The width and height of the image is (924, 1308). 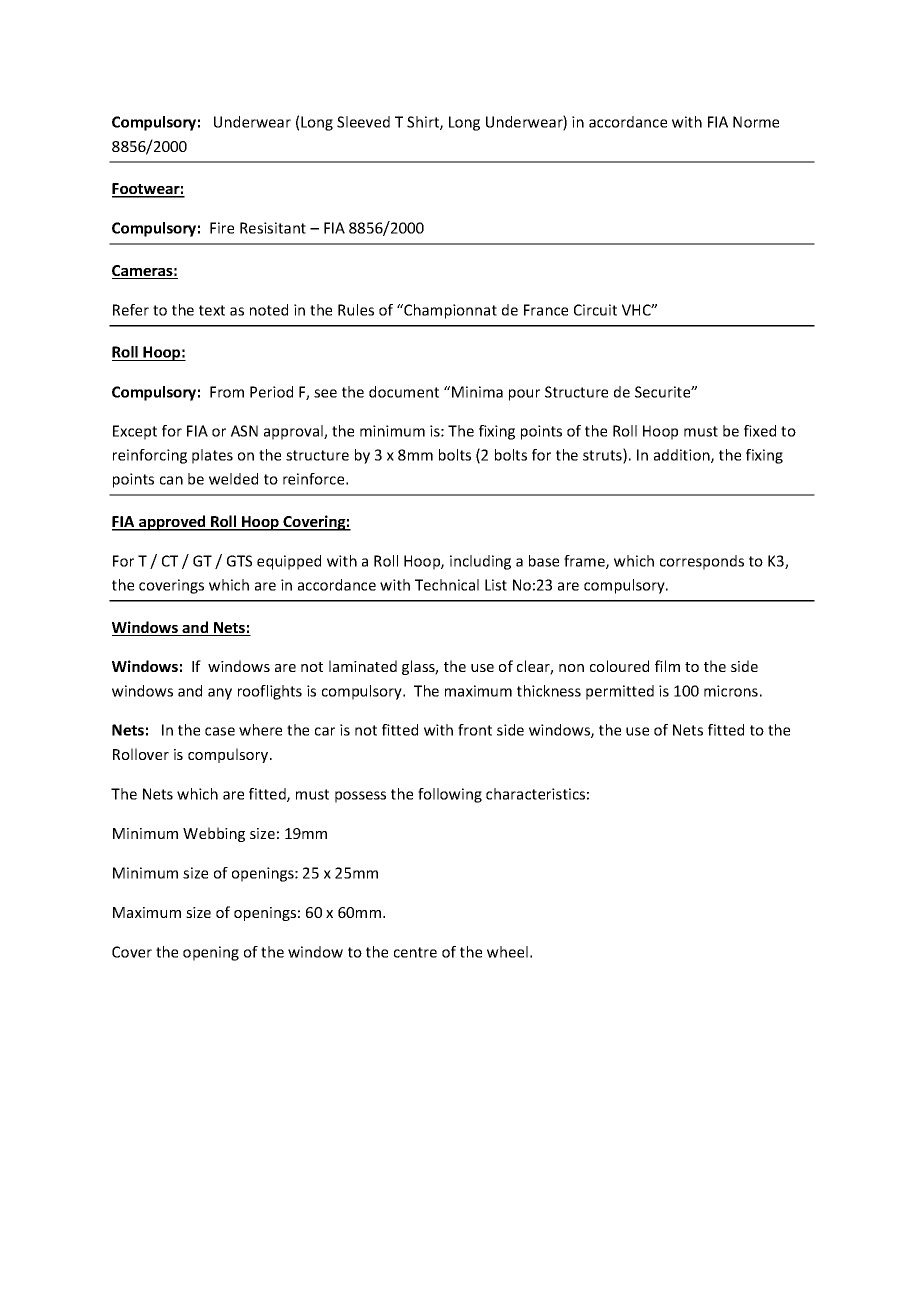 What do you see at coordinates (595, 310) in the image?
I see `Circuit` at bounding box center [595, 310].
